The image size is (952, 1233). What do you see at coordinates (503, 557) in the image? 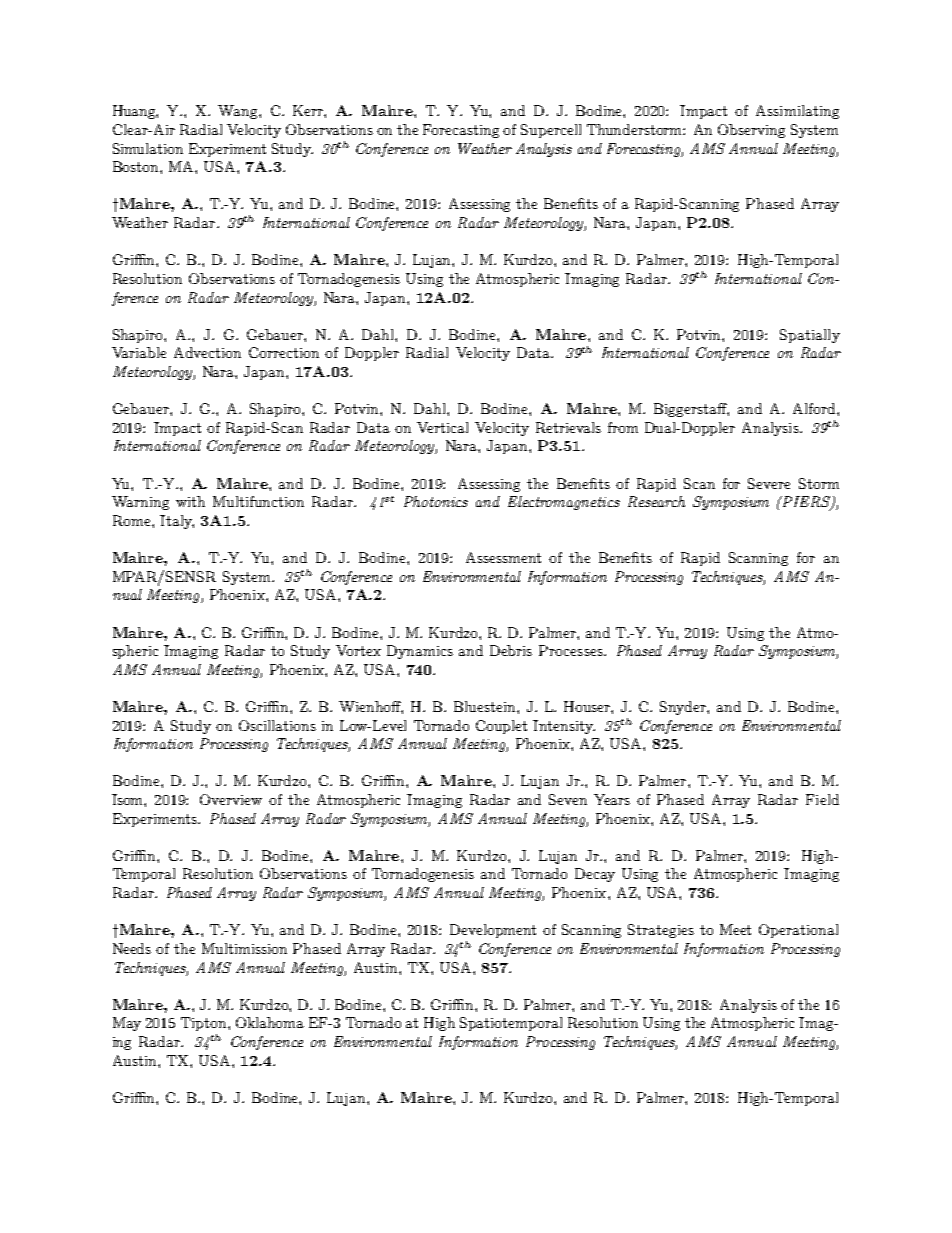
I see `Assessment` at bounding box center [503, 557].
